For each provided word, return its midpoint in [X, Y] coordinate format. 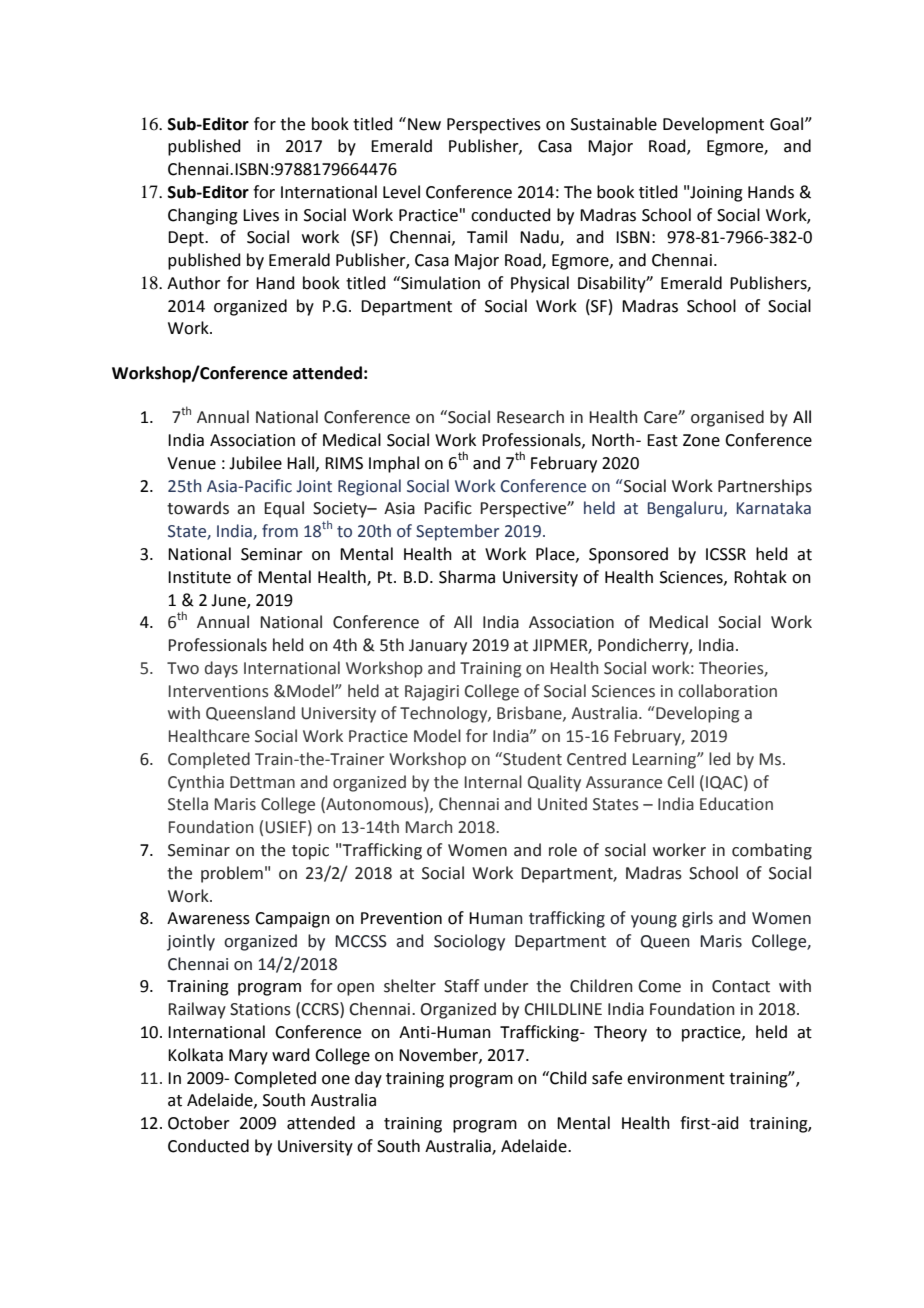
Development [713, 125]
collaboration [727, 691]
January [438, 647]
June [229, 601]
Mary [248, 1057]
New [424, 124]
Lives [261, 215]
